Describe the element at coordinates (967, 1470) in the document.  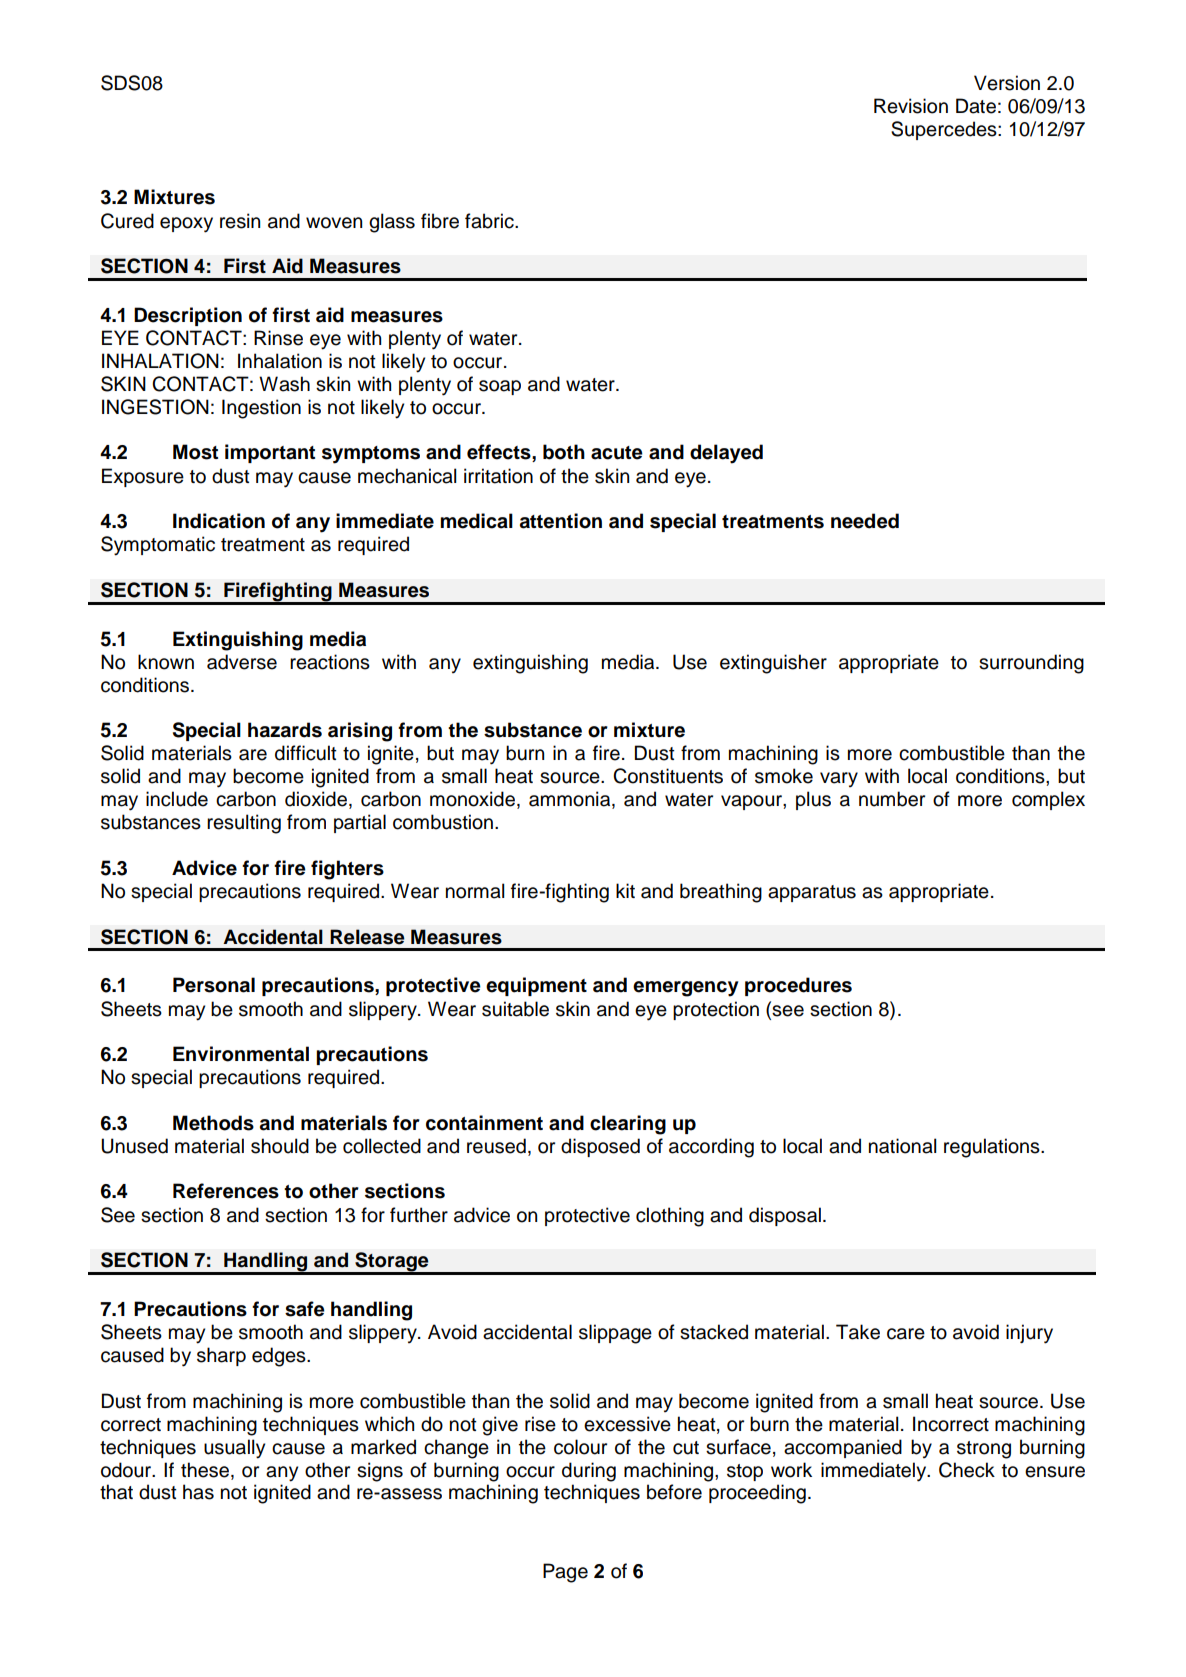
I see `Check` at that location.
